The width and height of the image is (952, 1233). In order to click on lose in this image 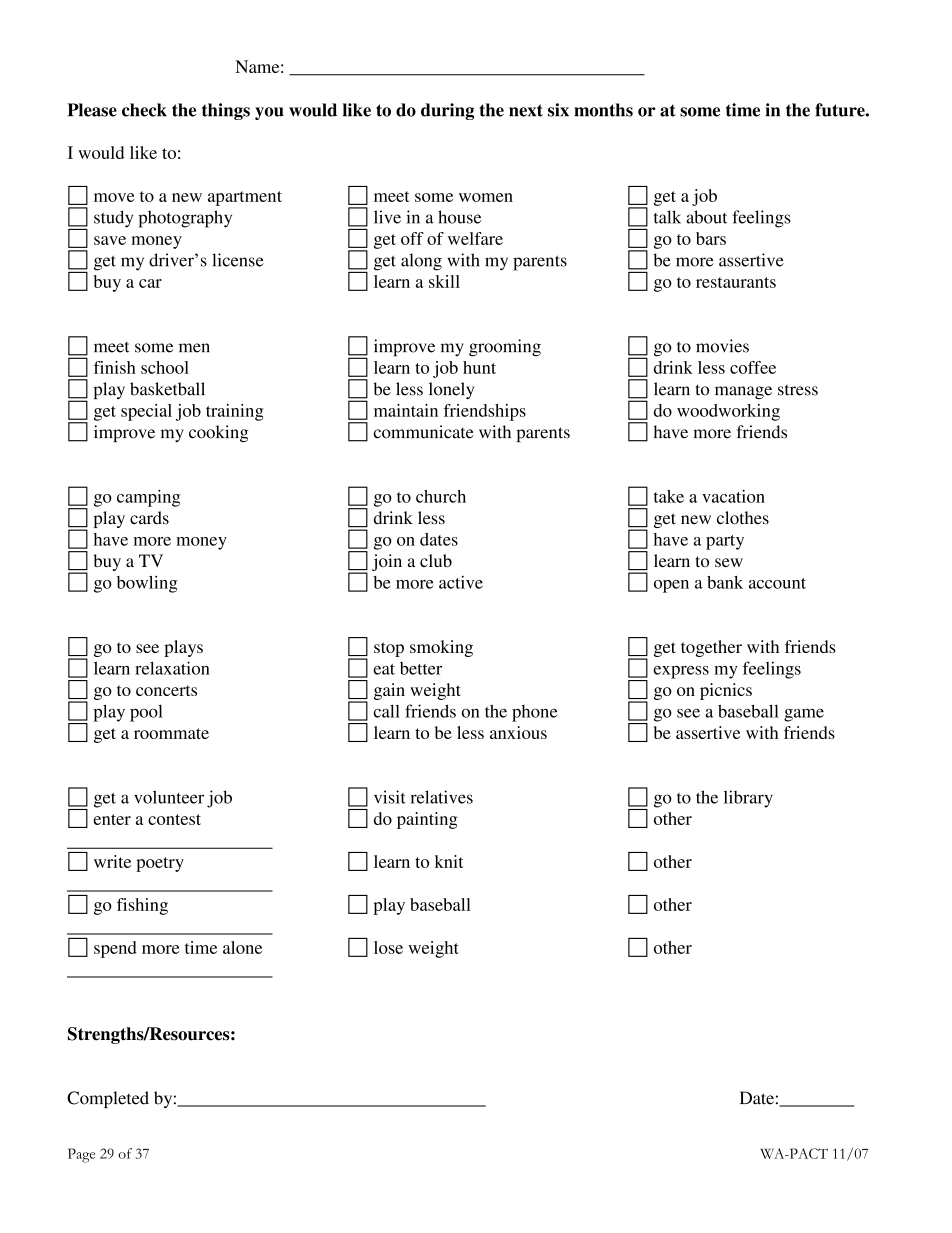, I will do `click(388, 947)`.
